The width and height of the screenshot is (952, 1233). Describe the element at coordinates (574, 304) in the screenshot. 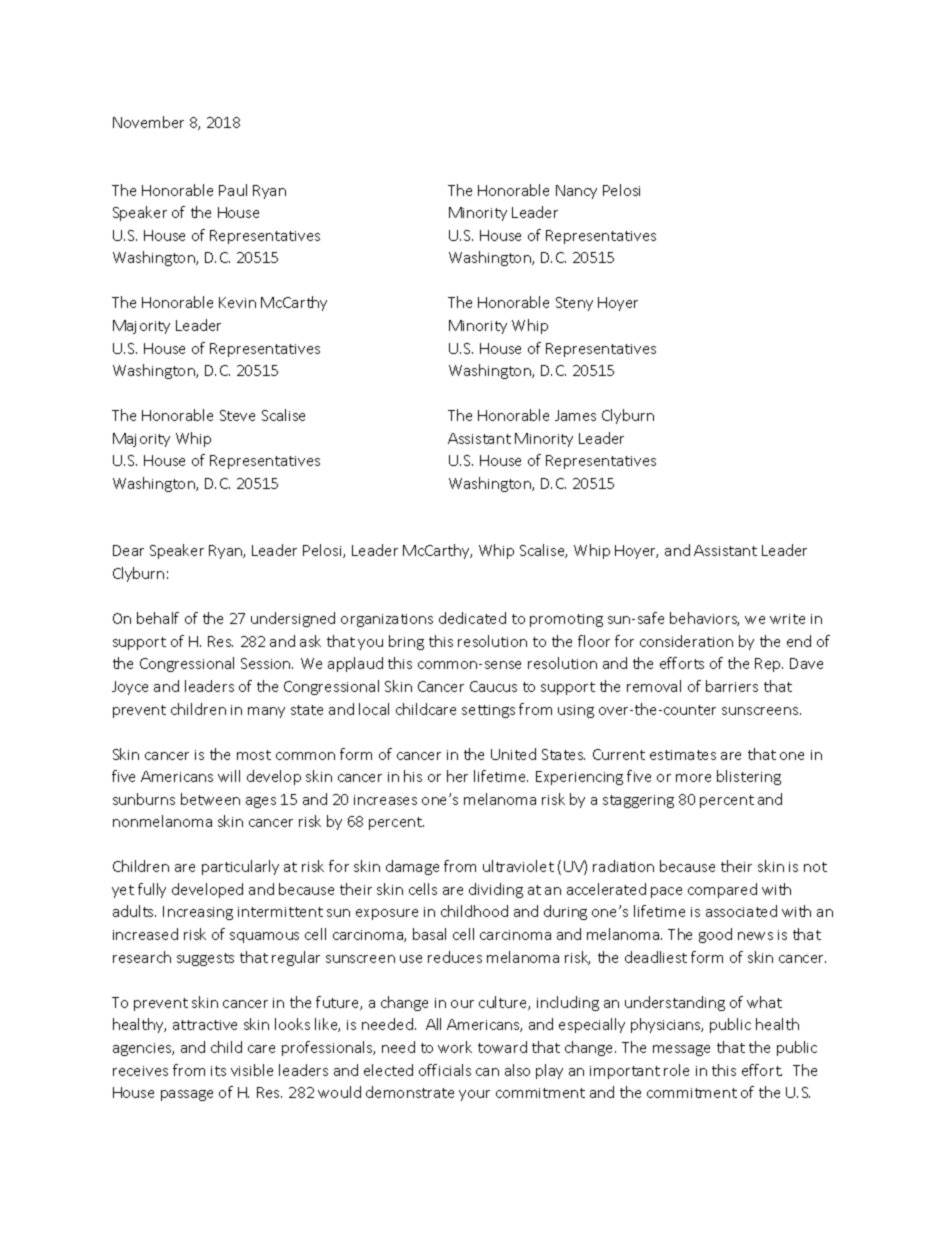

I see `Steny` at that location.
